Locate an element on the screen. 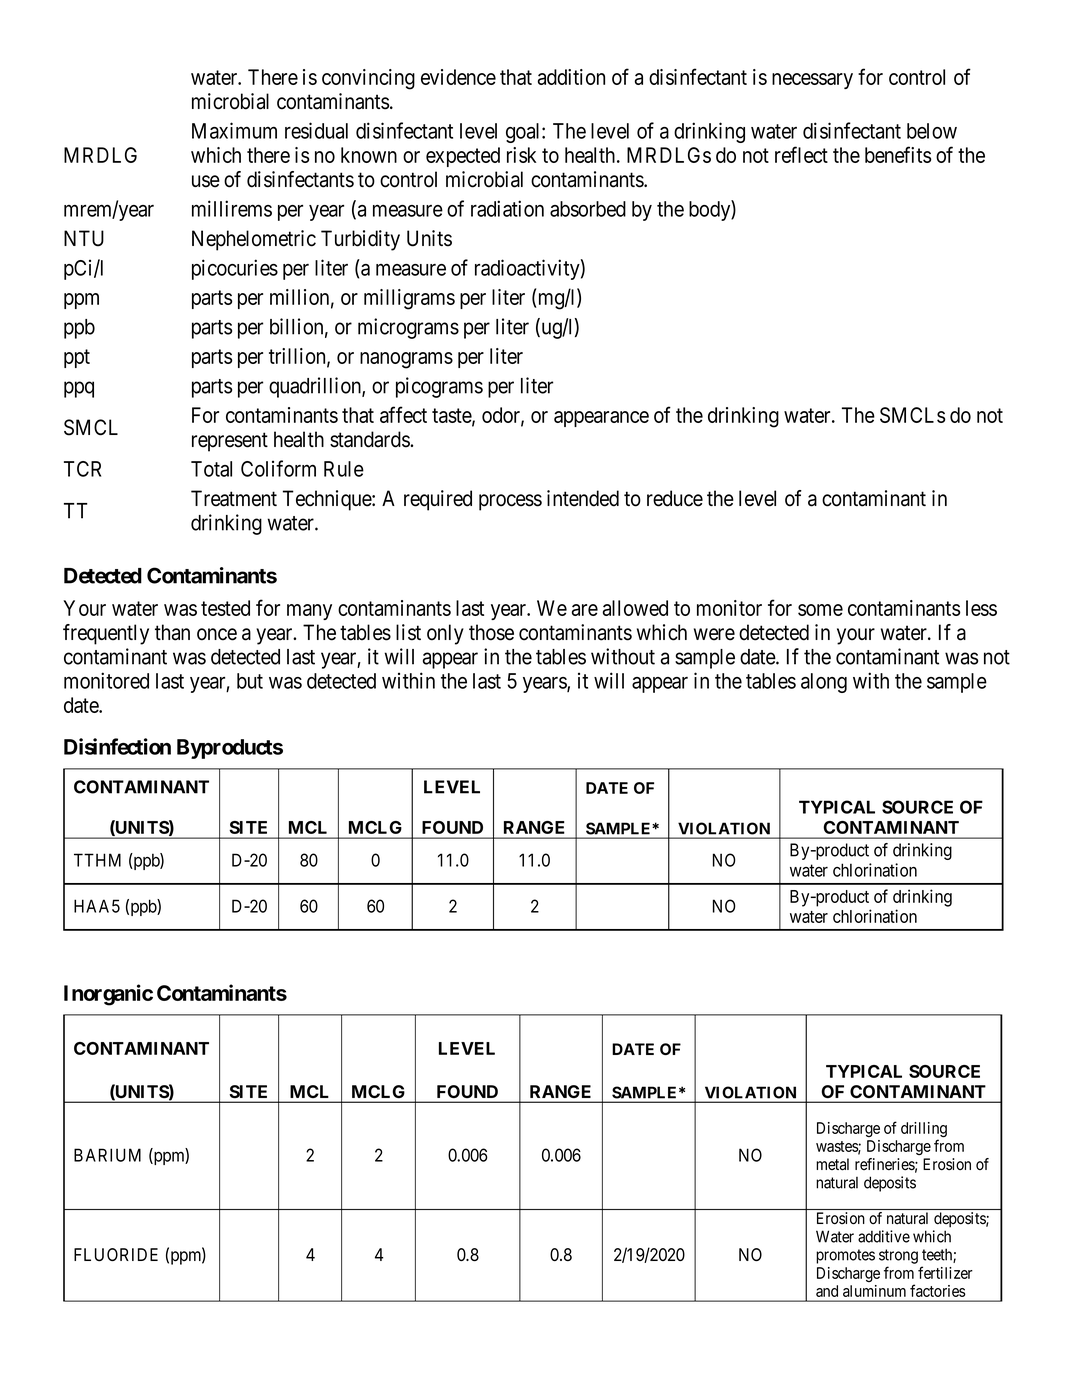 The width and height of the screenshot is (1074, 1390). picograms is located at coordinates (439, 387).
